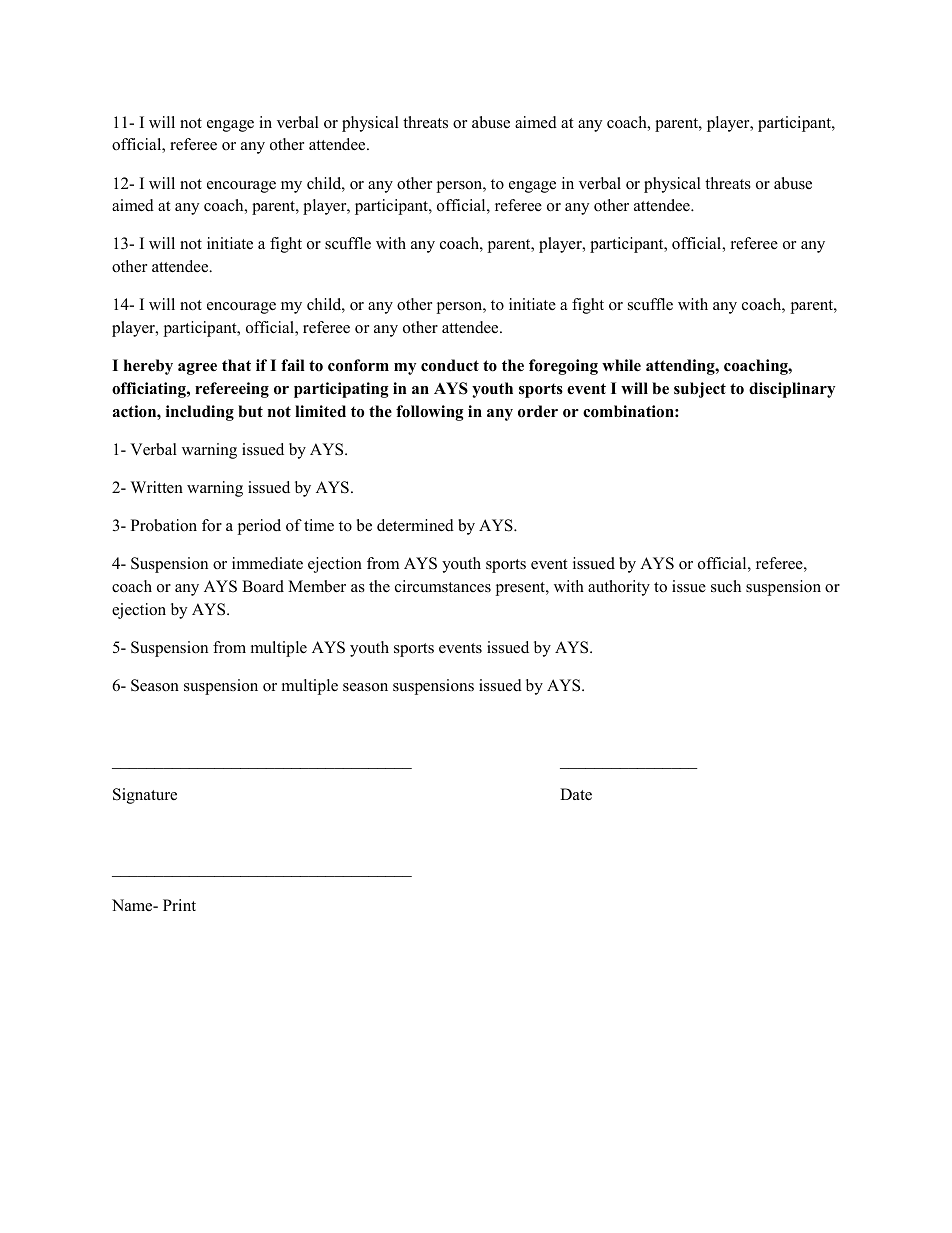 The image size is (952, 1233). I want to click on agree, so click(197, 369).
